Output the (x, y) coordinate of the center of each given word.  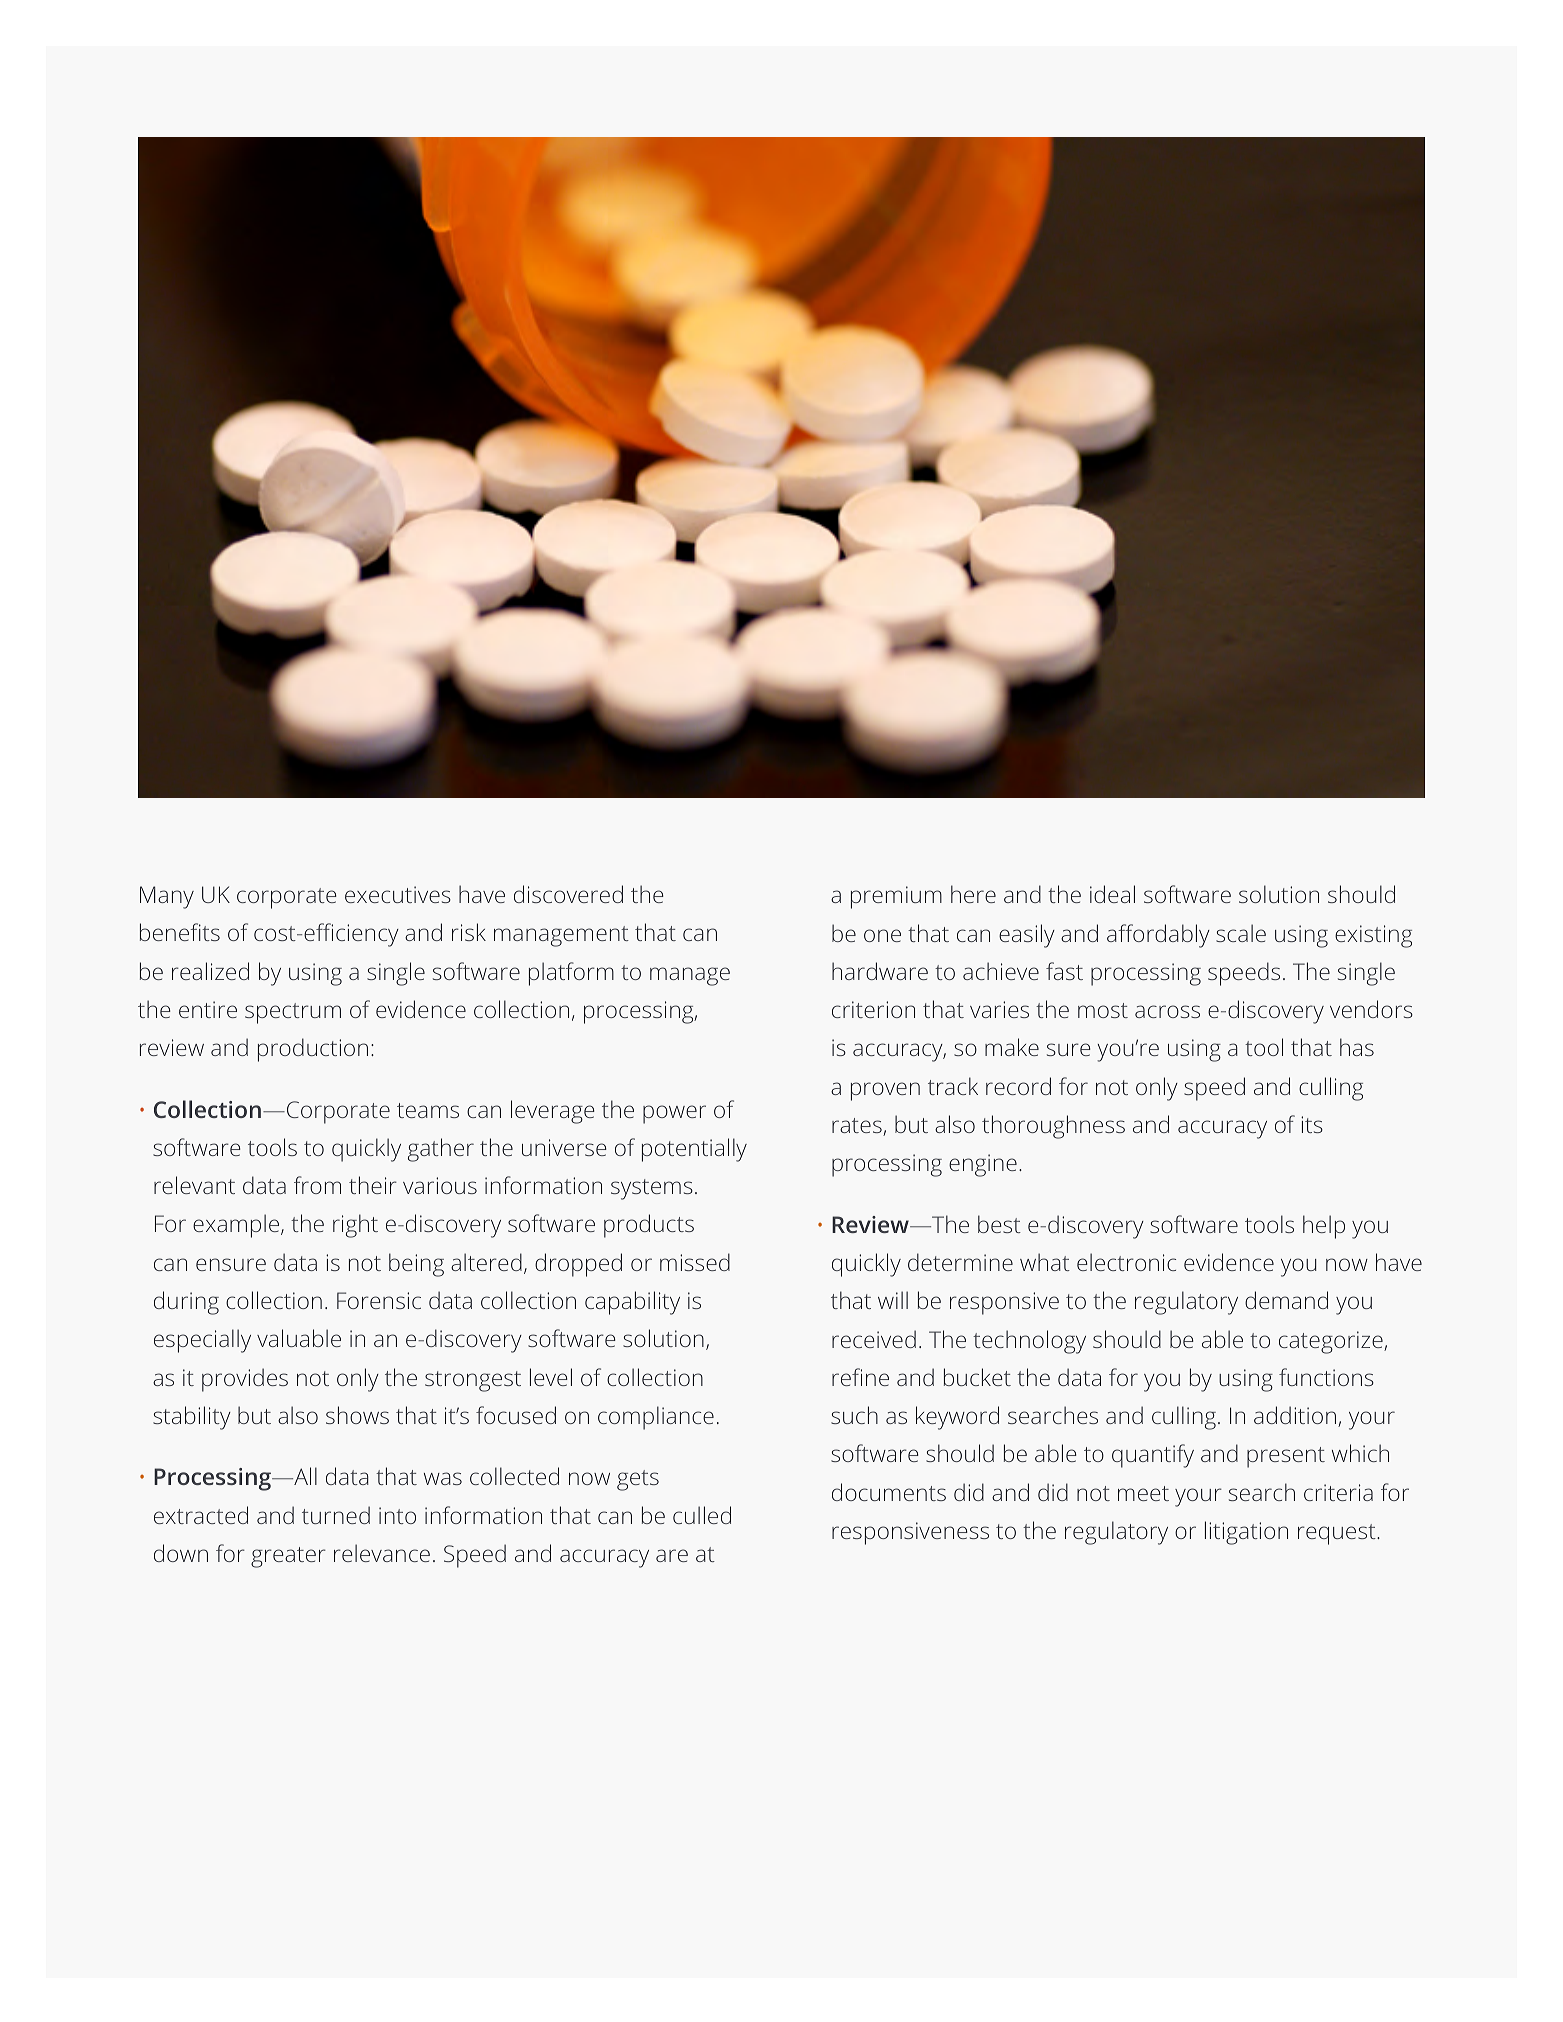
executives (398, 894)
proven (885, 1091)
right (355, 1226)
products (649, 1226)
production (313, 1050)
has (1357, 1047)
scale (1241, 933)
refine (860, 1377)
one (882, 935)
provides (245, 1380)
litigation (1246, 1533)
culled (702, 1515)
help (1324, 1227)
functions (1326, 1377)
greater (288, 1557)
